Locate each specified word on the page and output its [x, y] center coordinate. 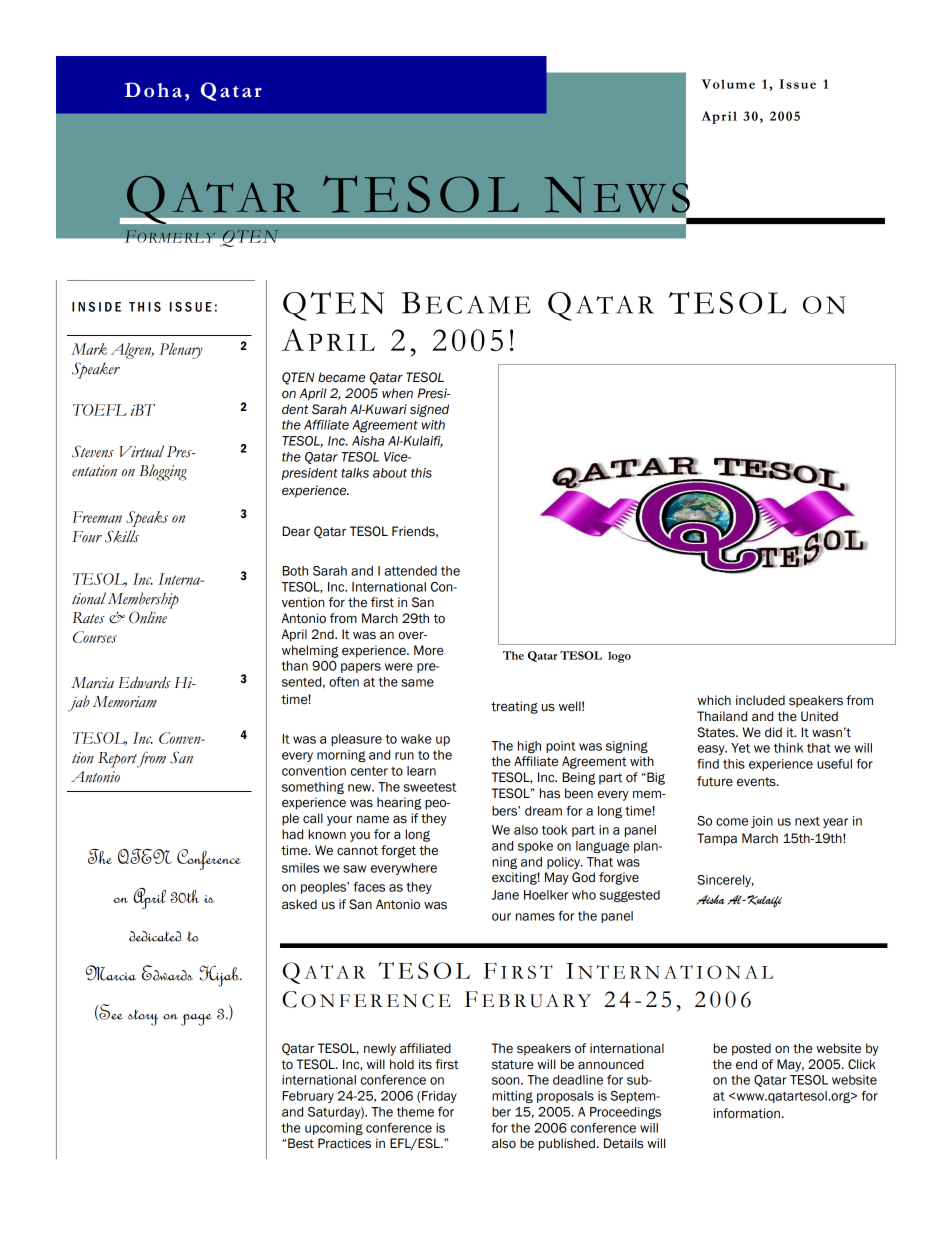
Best [301, 1143]
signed [429, 410]
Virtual [141, 451]
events [757, 782]
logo [619, 657]
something [313, 788]
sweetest [430, 787]
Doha [153, 90]
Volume [728, 84]
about [390, 473]
